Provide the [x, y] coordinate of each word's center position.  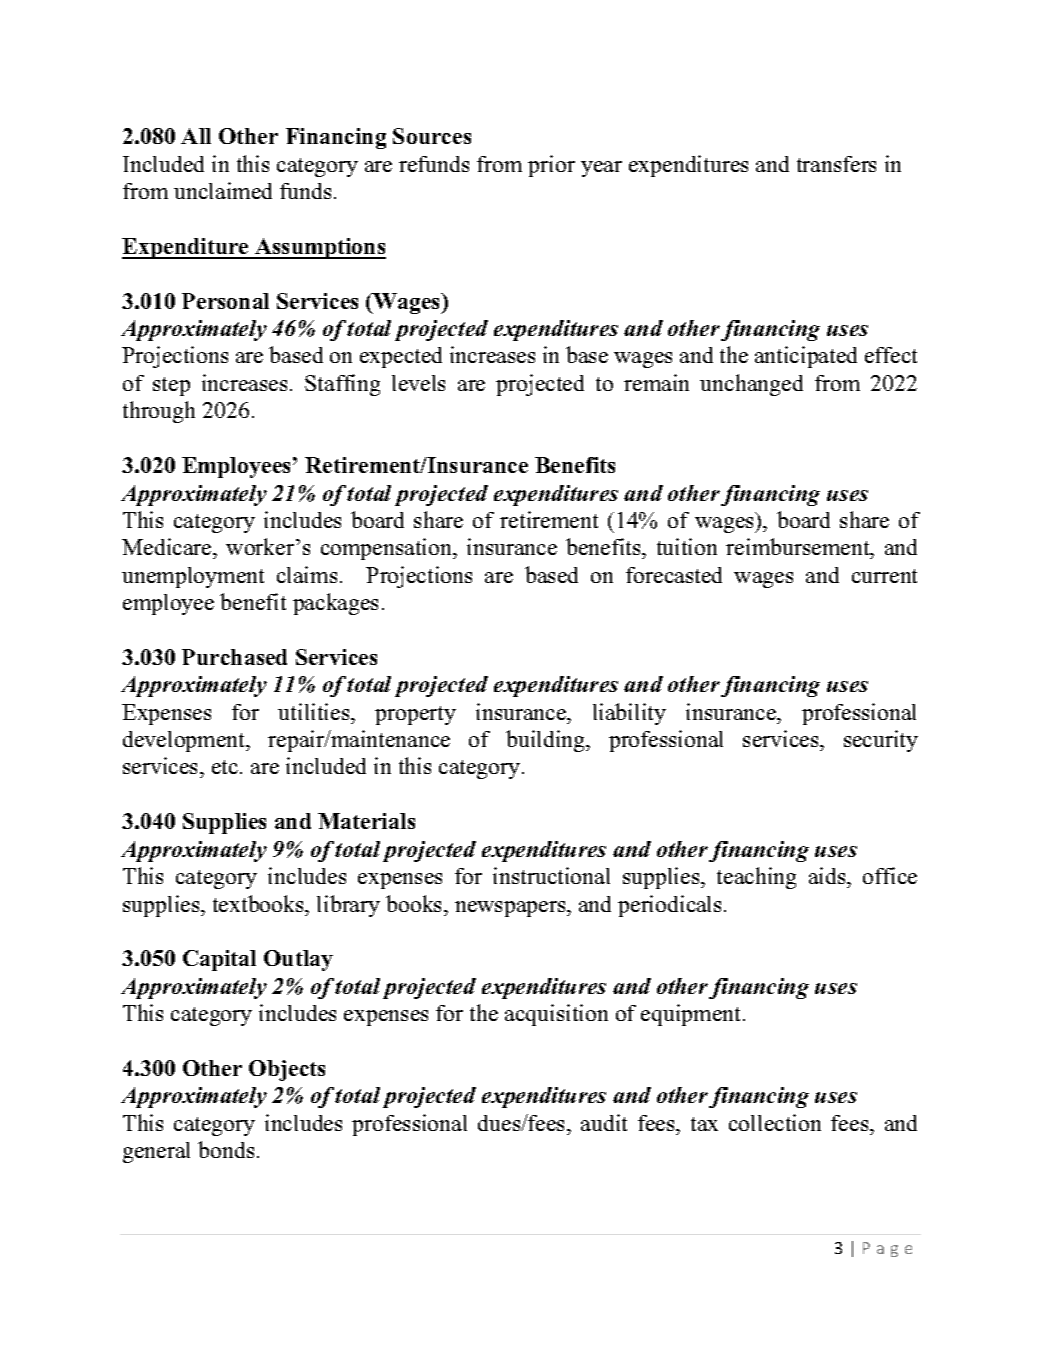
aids [828, 875]
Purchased [234, 657]
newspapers [511, 909]
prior [551, 166]
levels [418, 383]
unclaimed [223, 190]
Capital [219, 960]
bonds [226, 1149]
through [159, 412]
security [881, 741]
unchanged [751, 385]
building [547, 741]
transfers [836, 164]
